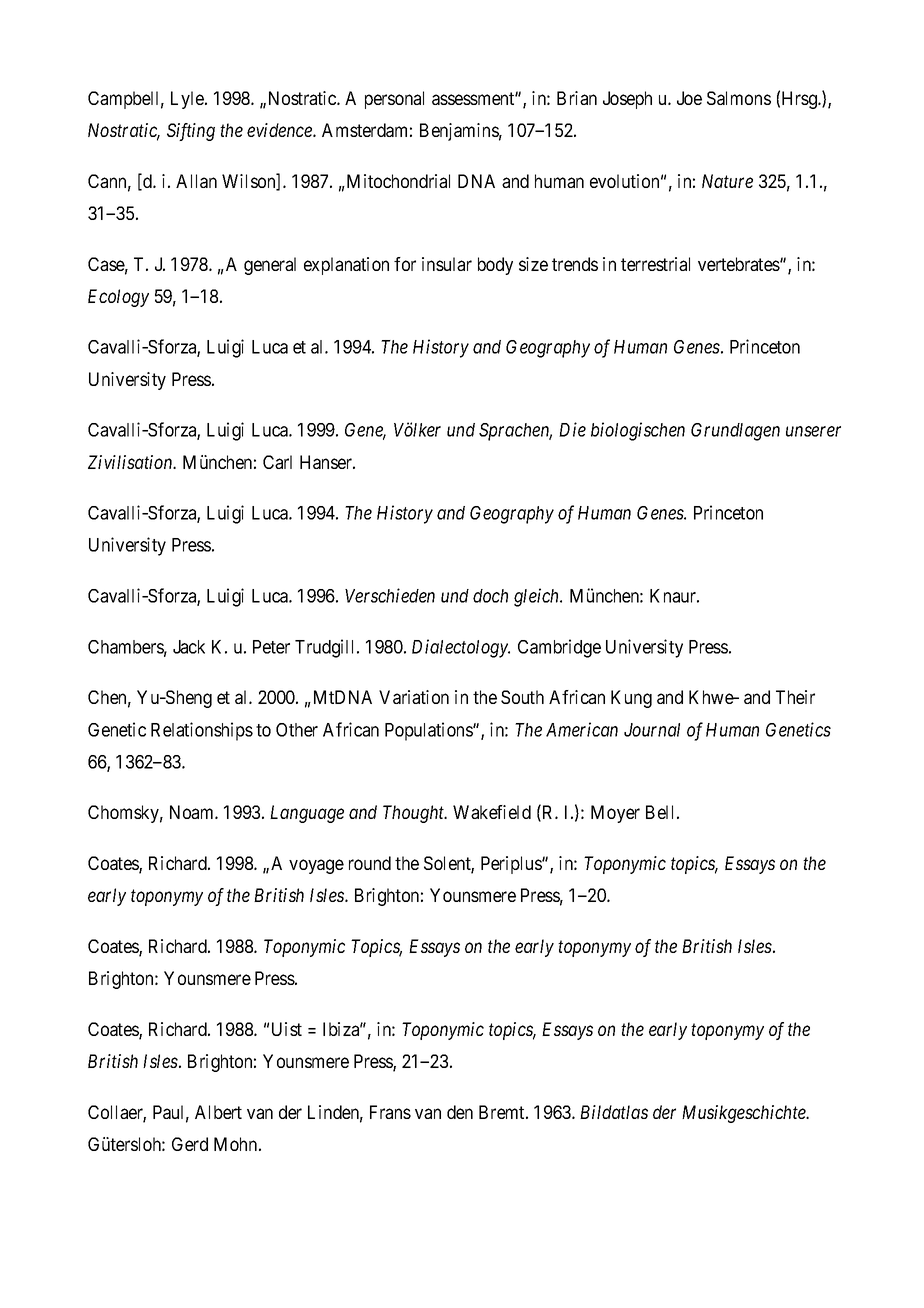 The image size is (924, 1308). I want to click on Joe, so click(689, 98).
